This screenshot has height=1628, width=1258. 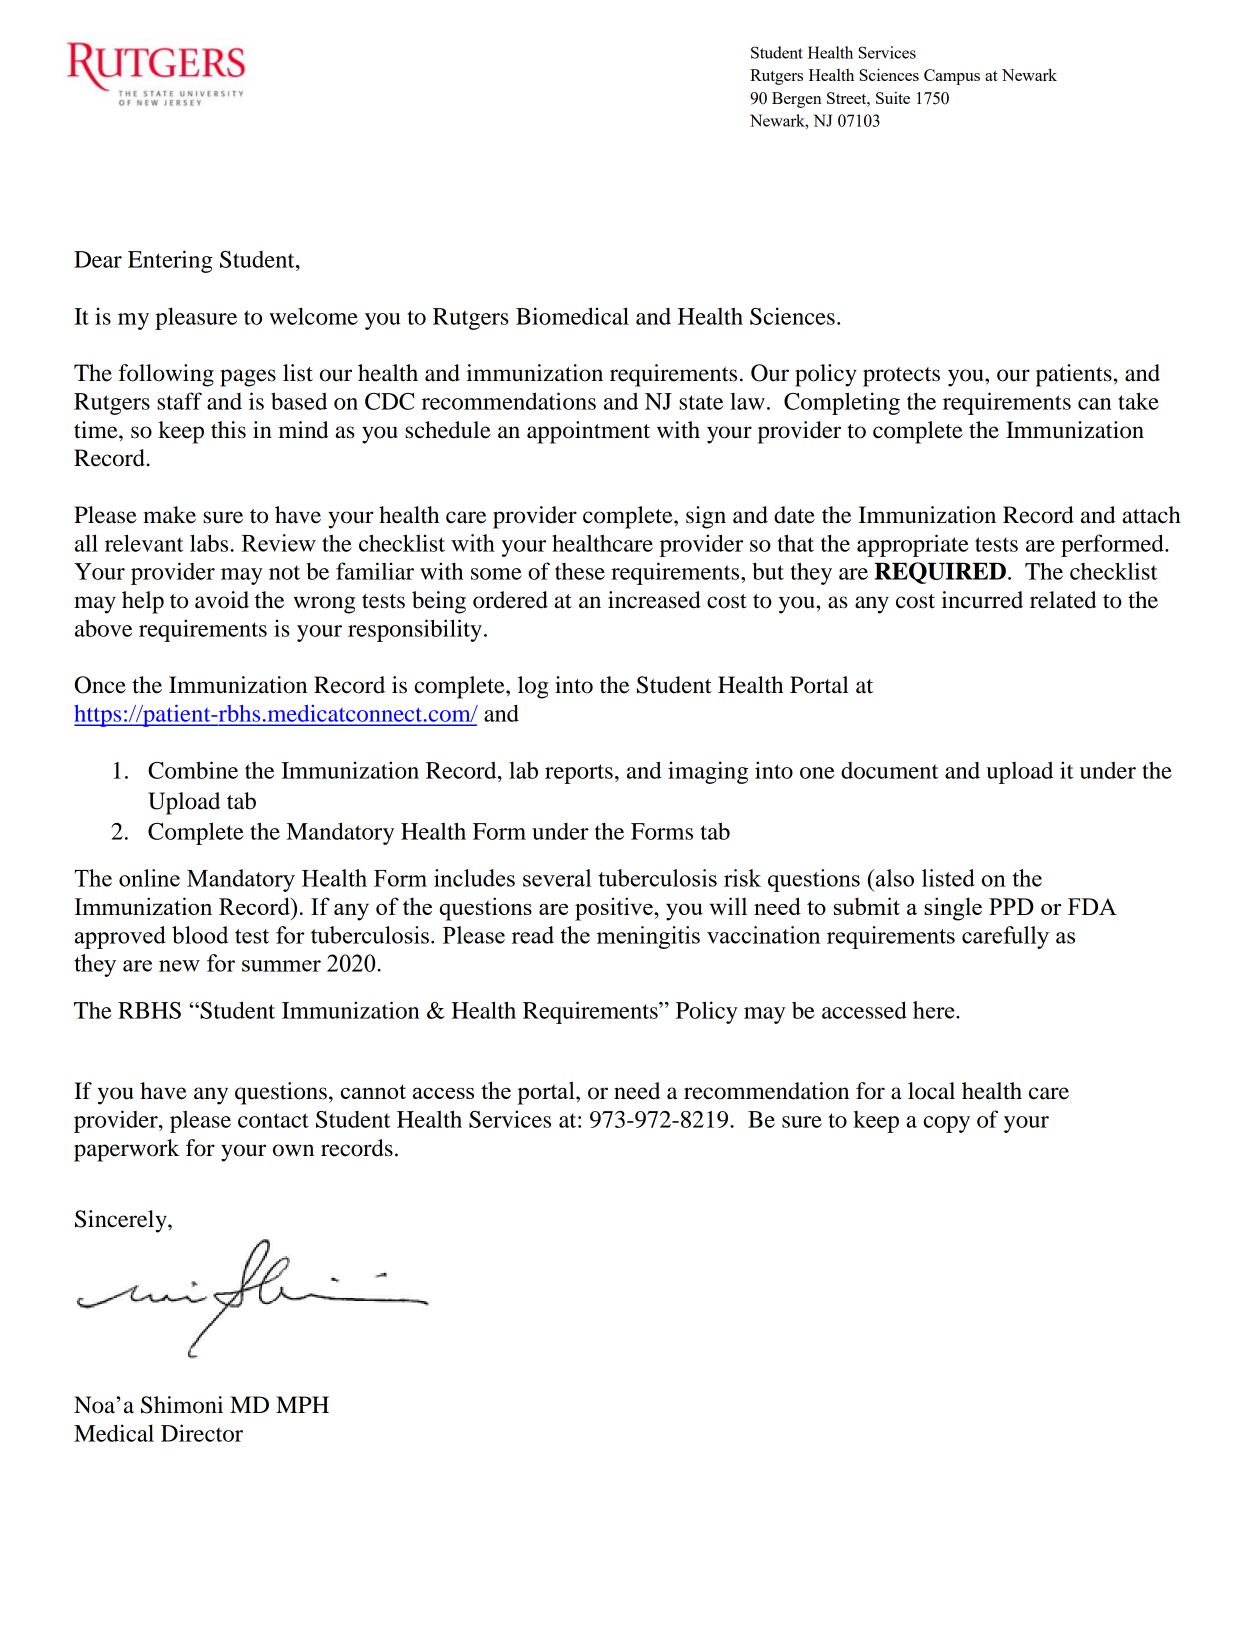 What do you see at coordinates (648, 937) in the screenshot?
I see `meningitis` at bounding box center [648, 937].
